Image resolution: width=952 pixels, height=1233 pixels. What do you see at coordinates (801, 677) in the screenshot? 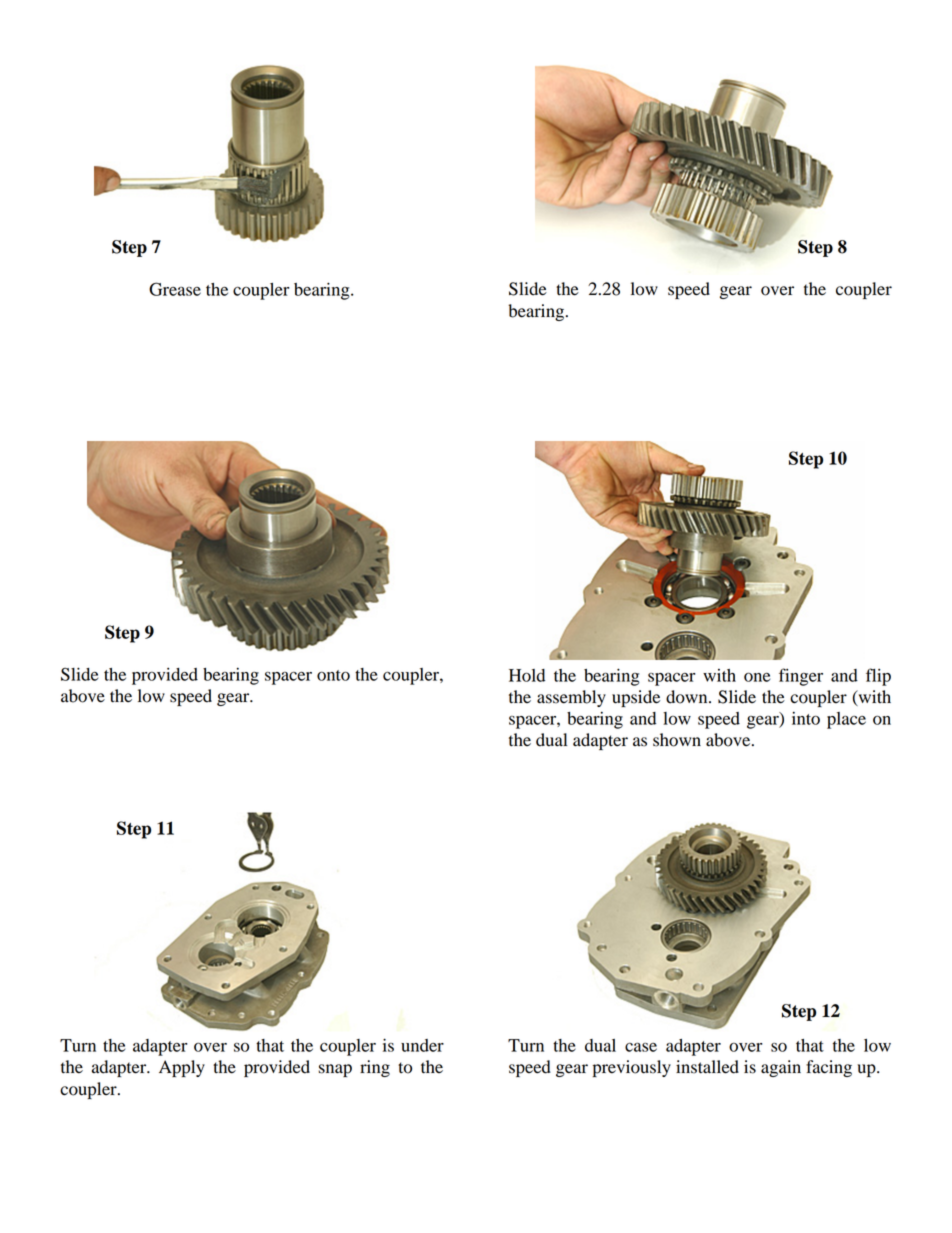
I see `finger` at bounding box center [801, 677].
